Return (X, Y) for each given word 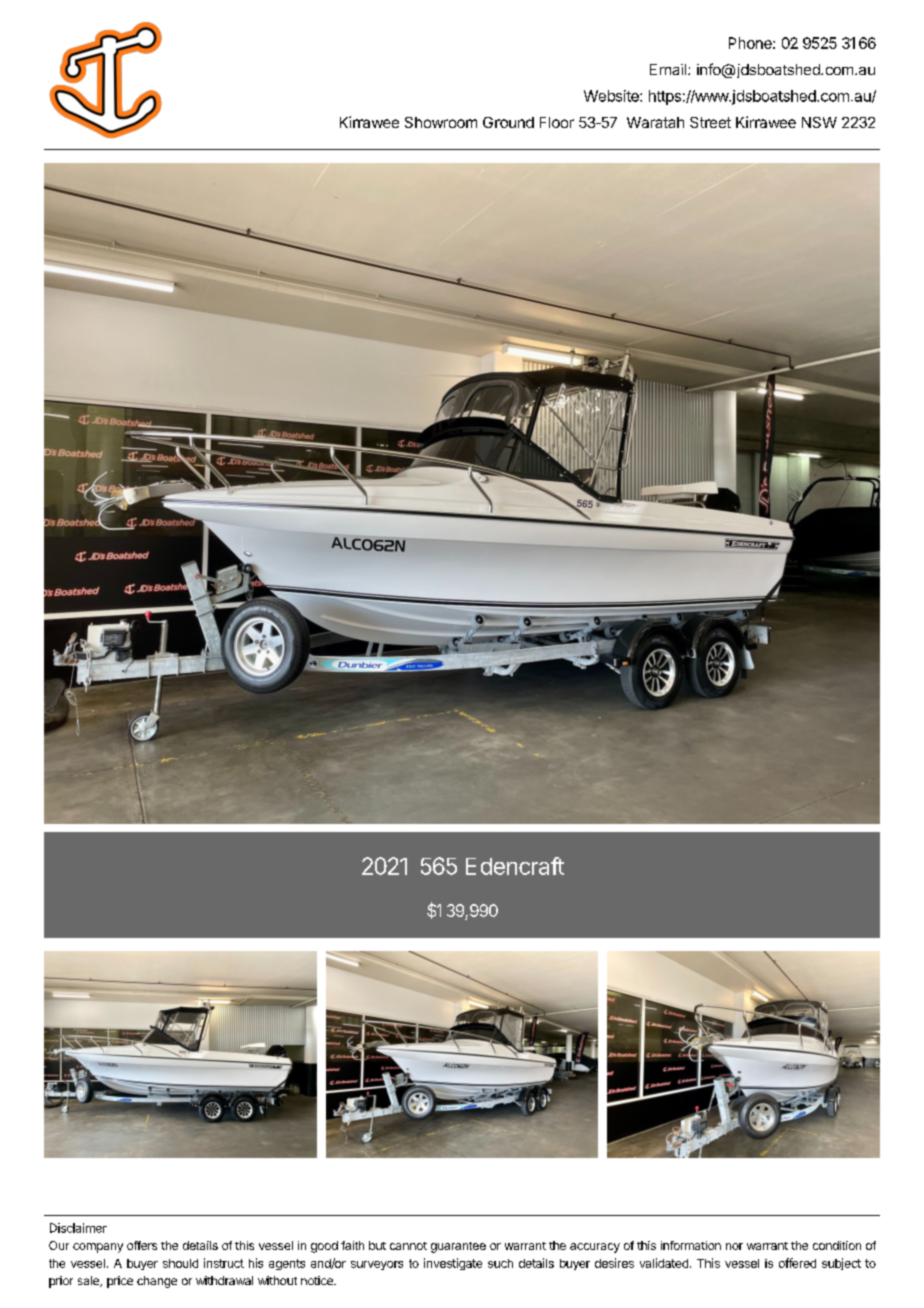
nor (734, 1246)
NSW (819, 122)
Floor (557, 122)
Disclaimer (78, 1228)
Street (710, 122)
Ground (508, 122)
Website (612, 96)
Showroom (441, 122)
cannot (408, 1246)
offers (142, 1245)
